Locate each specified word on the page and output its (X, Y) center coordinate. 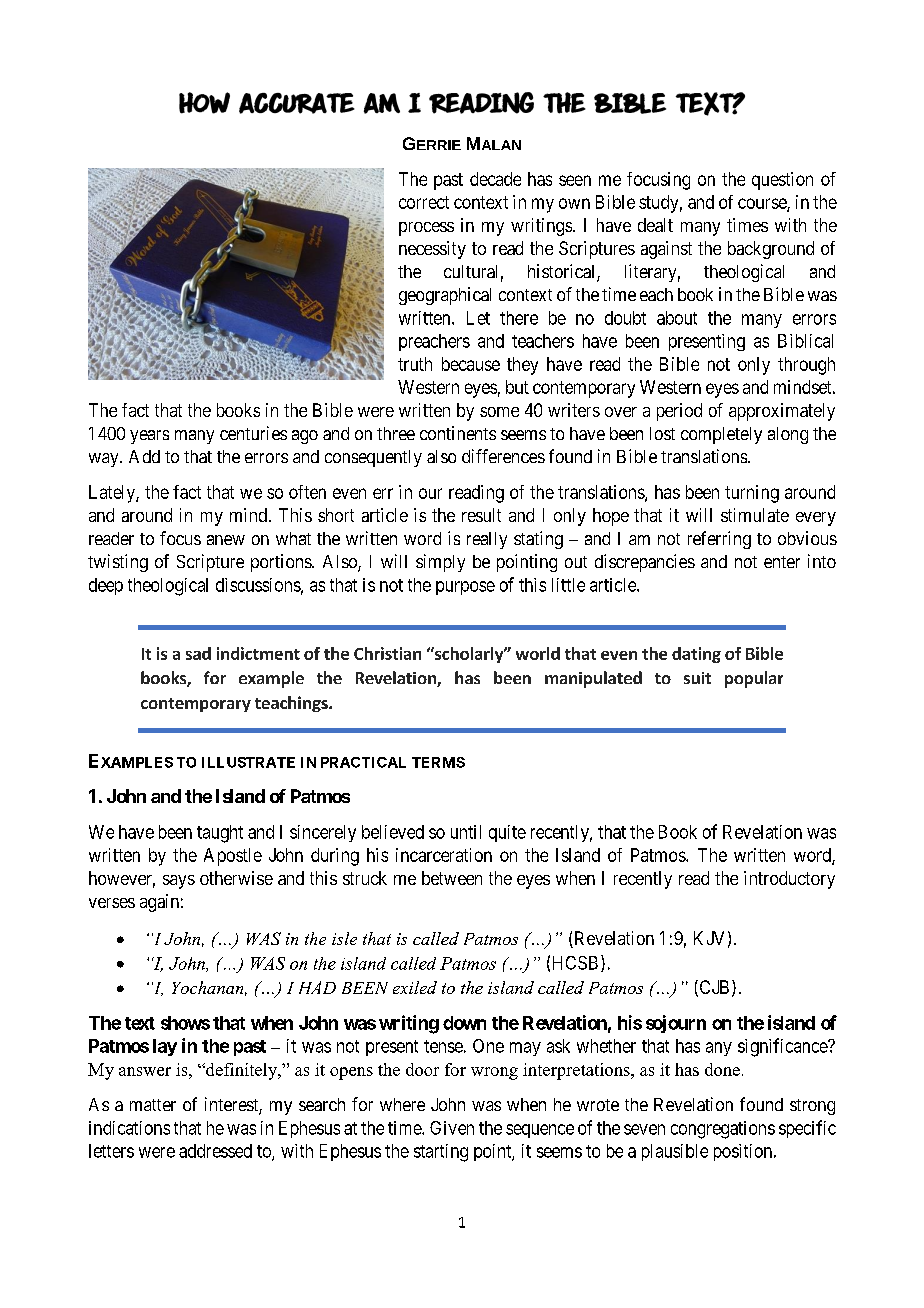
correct (424, 202)
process (426, 229)
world (538, 653)
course (763, 204)
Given (452, 1128)
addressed (215, 1151)
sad (198, 653)
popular (754, 679)
